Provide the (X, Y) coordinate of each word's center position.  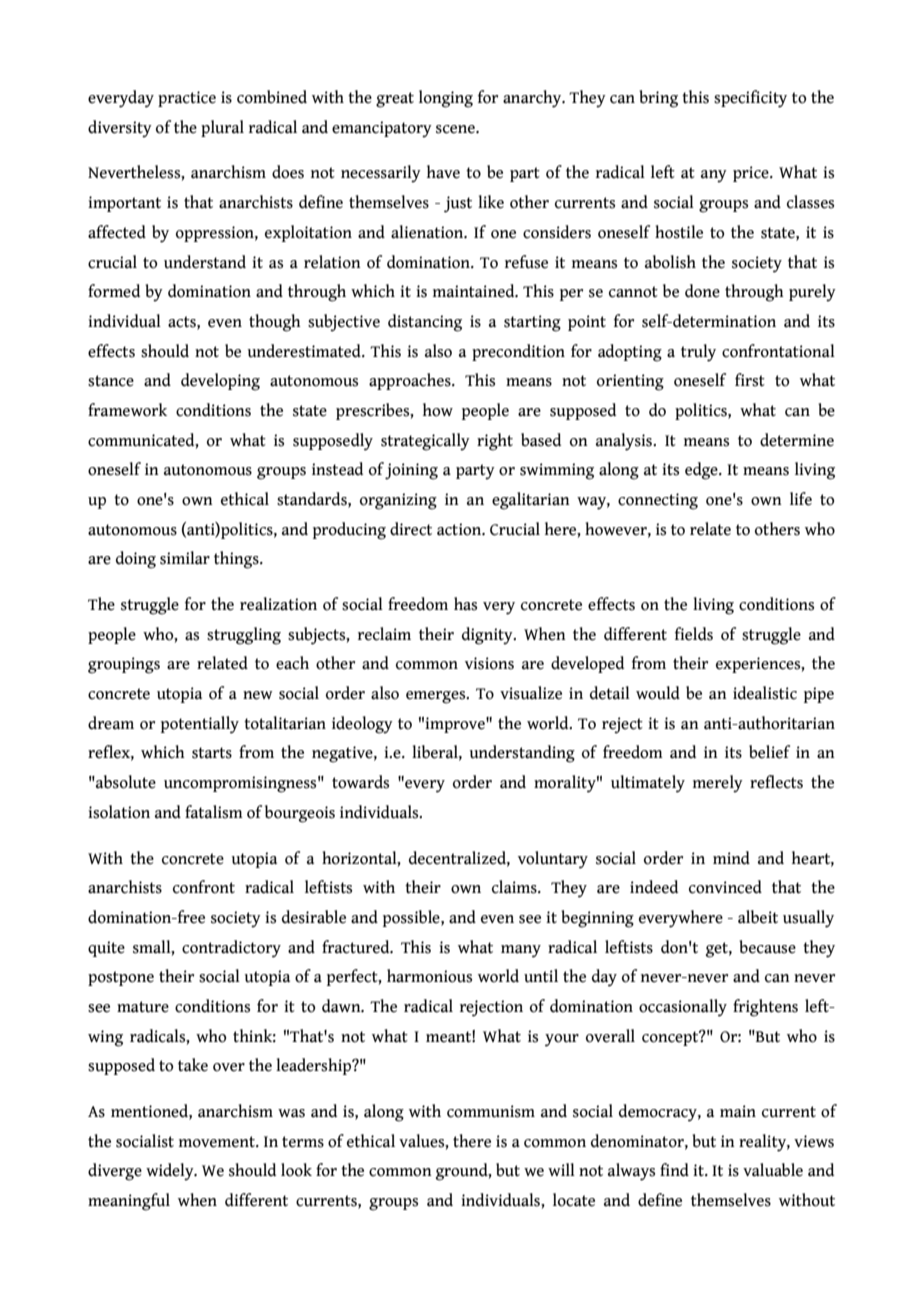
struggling (244, 636)
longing (446, 99)
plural (222, 128)
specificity (750, 99)
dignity (488, 636)
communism (491, 1111)
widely (171, 1172)
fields (694, 634)
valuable (773, 1170)
